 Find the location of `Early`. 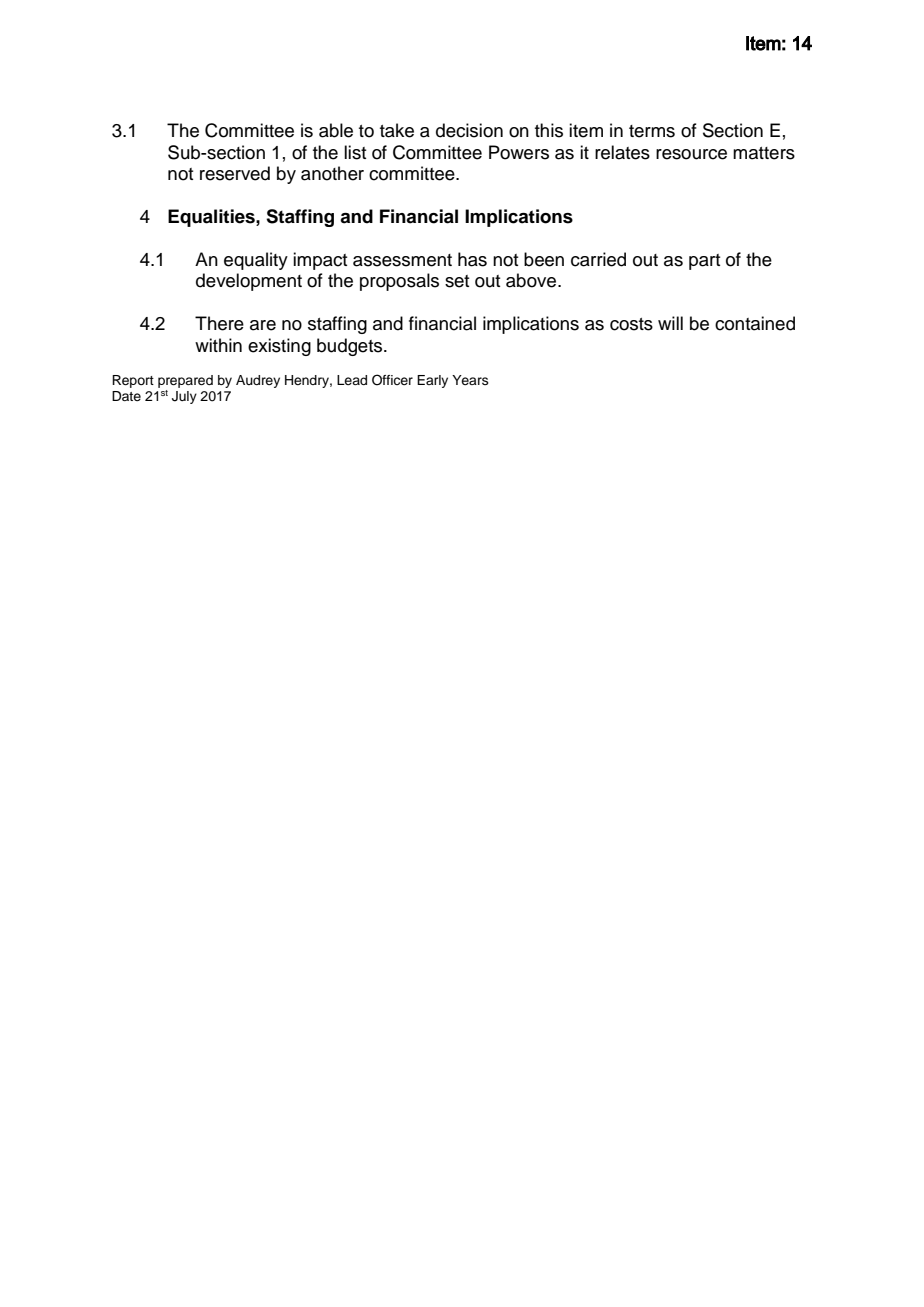

Early is located at coordinates (432, 381).
